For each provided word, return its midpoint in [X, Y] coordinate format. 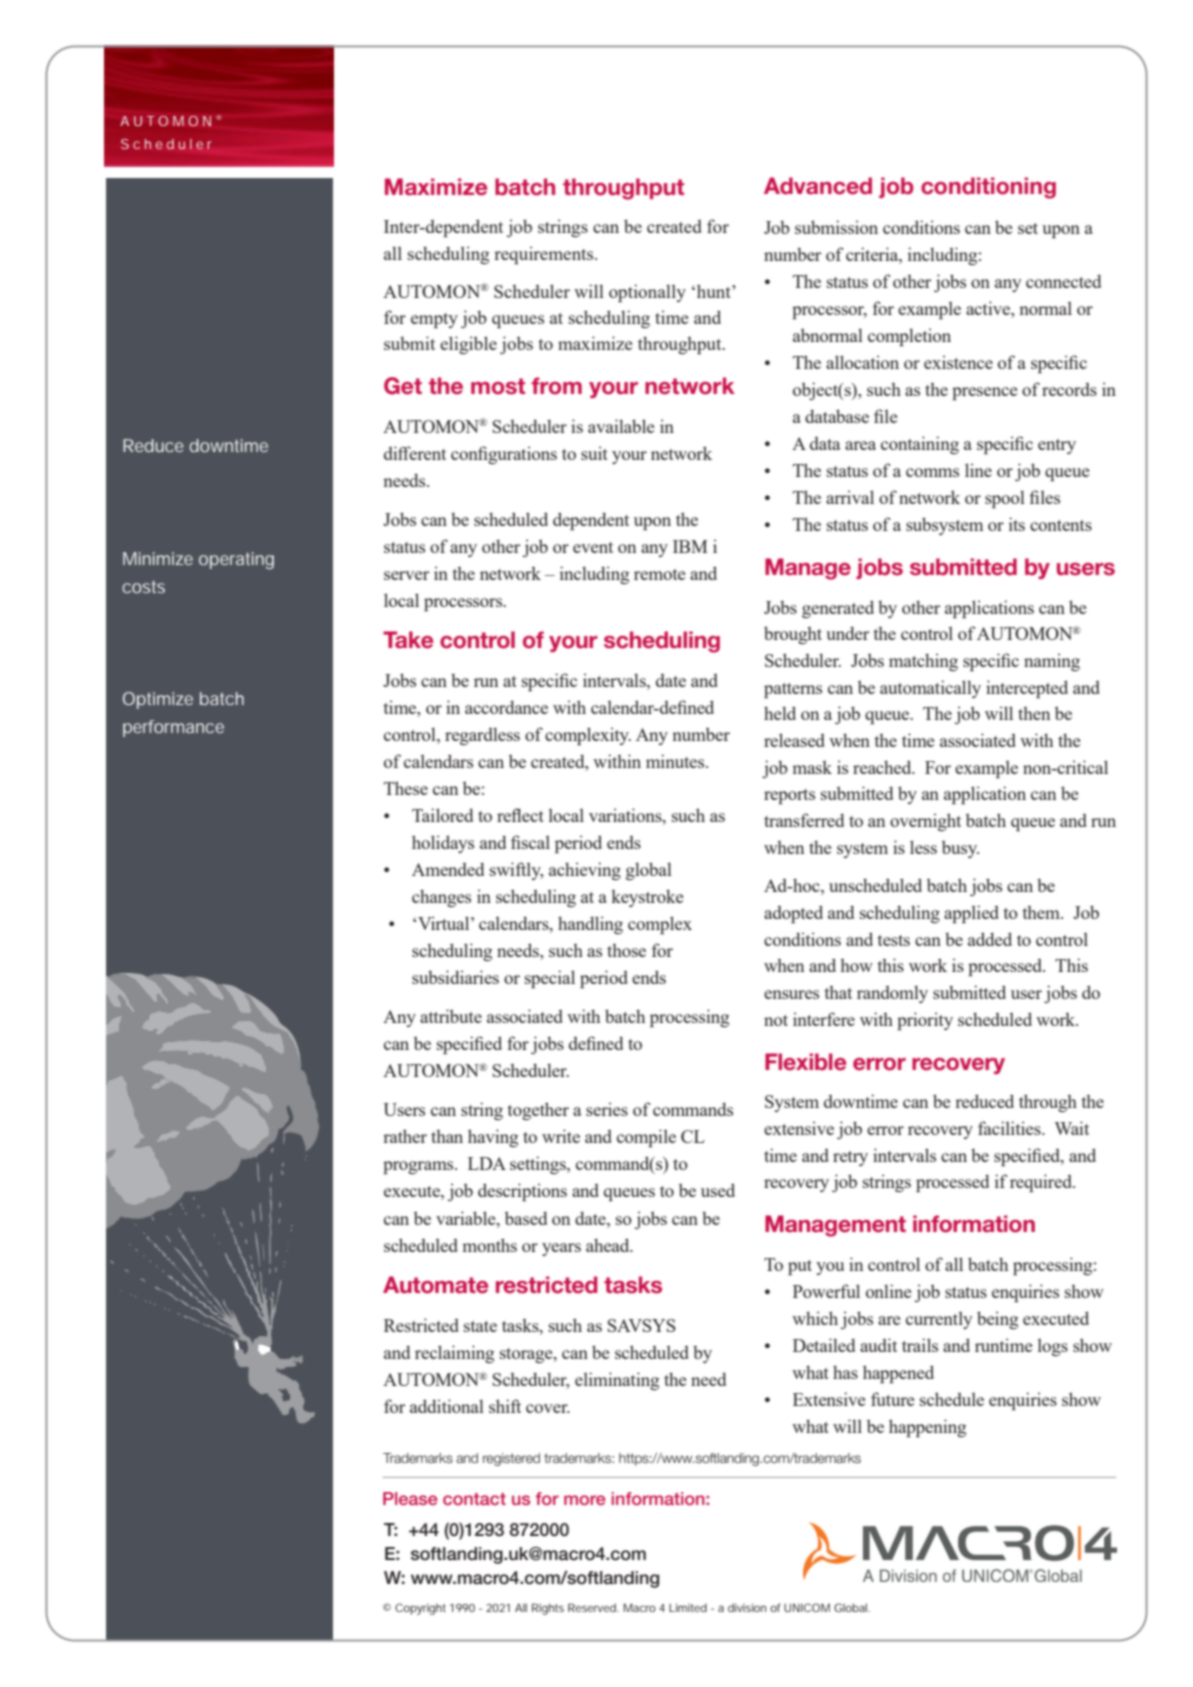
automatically [930, 689]
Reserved [593, 1607]
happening [927, 1428]
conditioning [988, 188]
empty [434, 320]
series [607, 1109]
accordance [506, 707]
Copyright [420, 1609]
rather [405, 1136]
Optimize [158, 700]
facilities [1010, 1128]
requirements [545, 255]
